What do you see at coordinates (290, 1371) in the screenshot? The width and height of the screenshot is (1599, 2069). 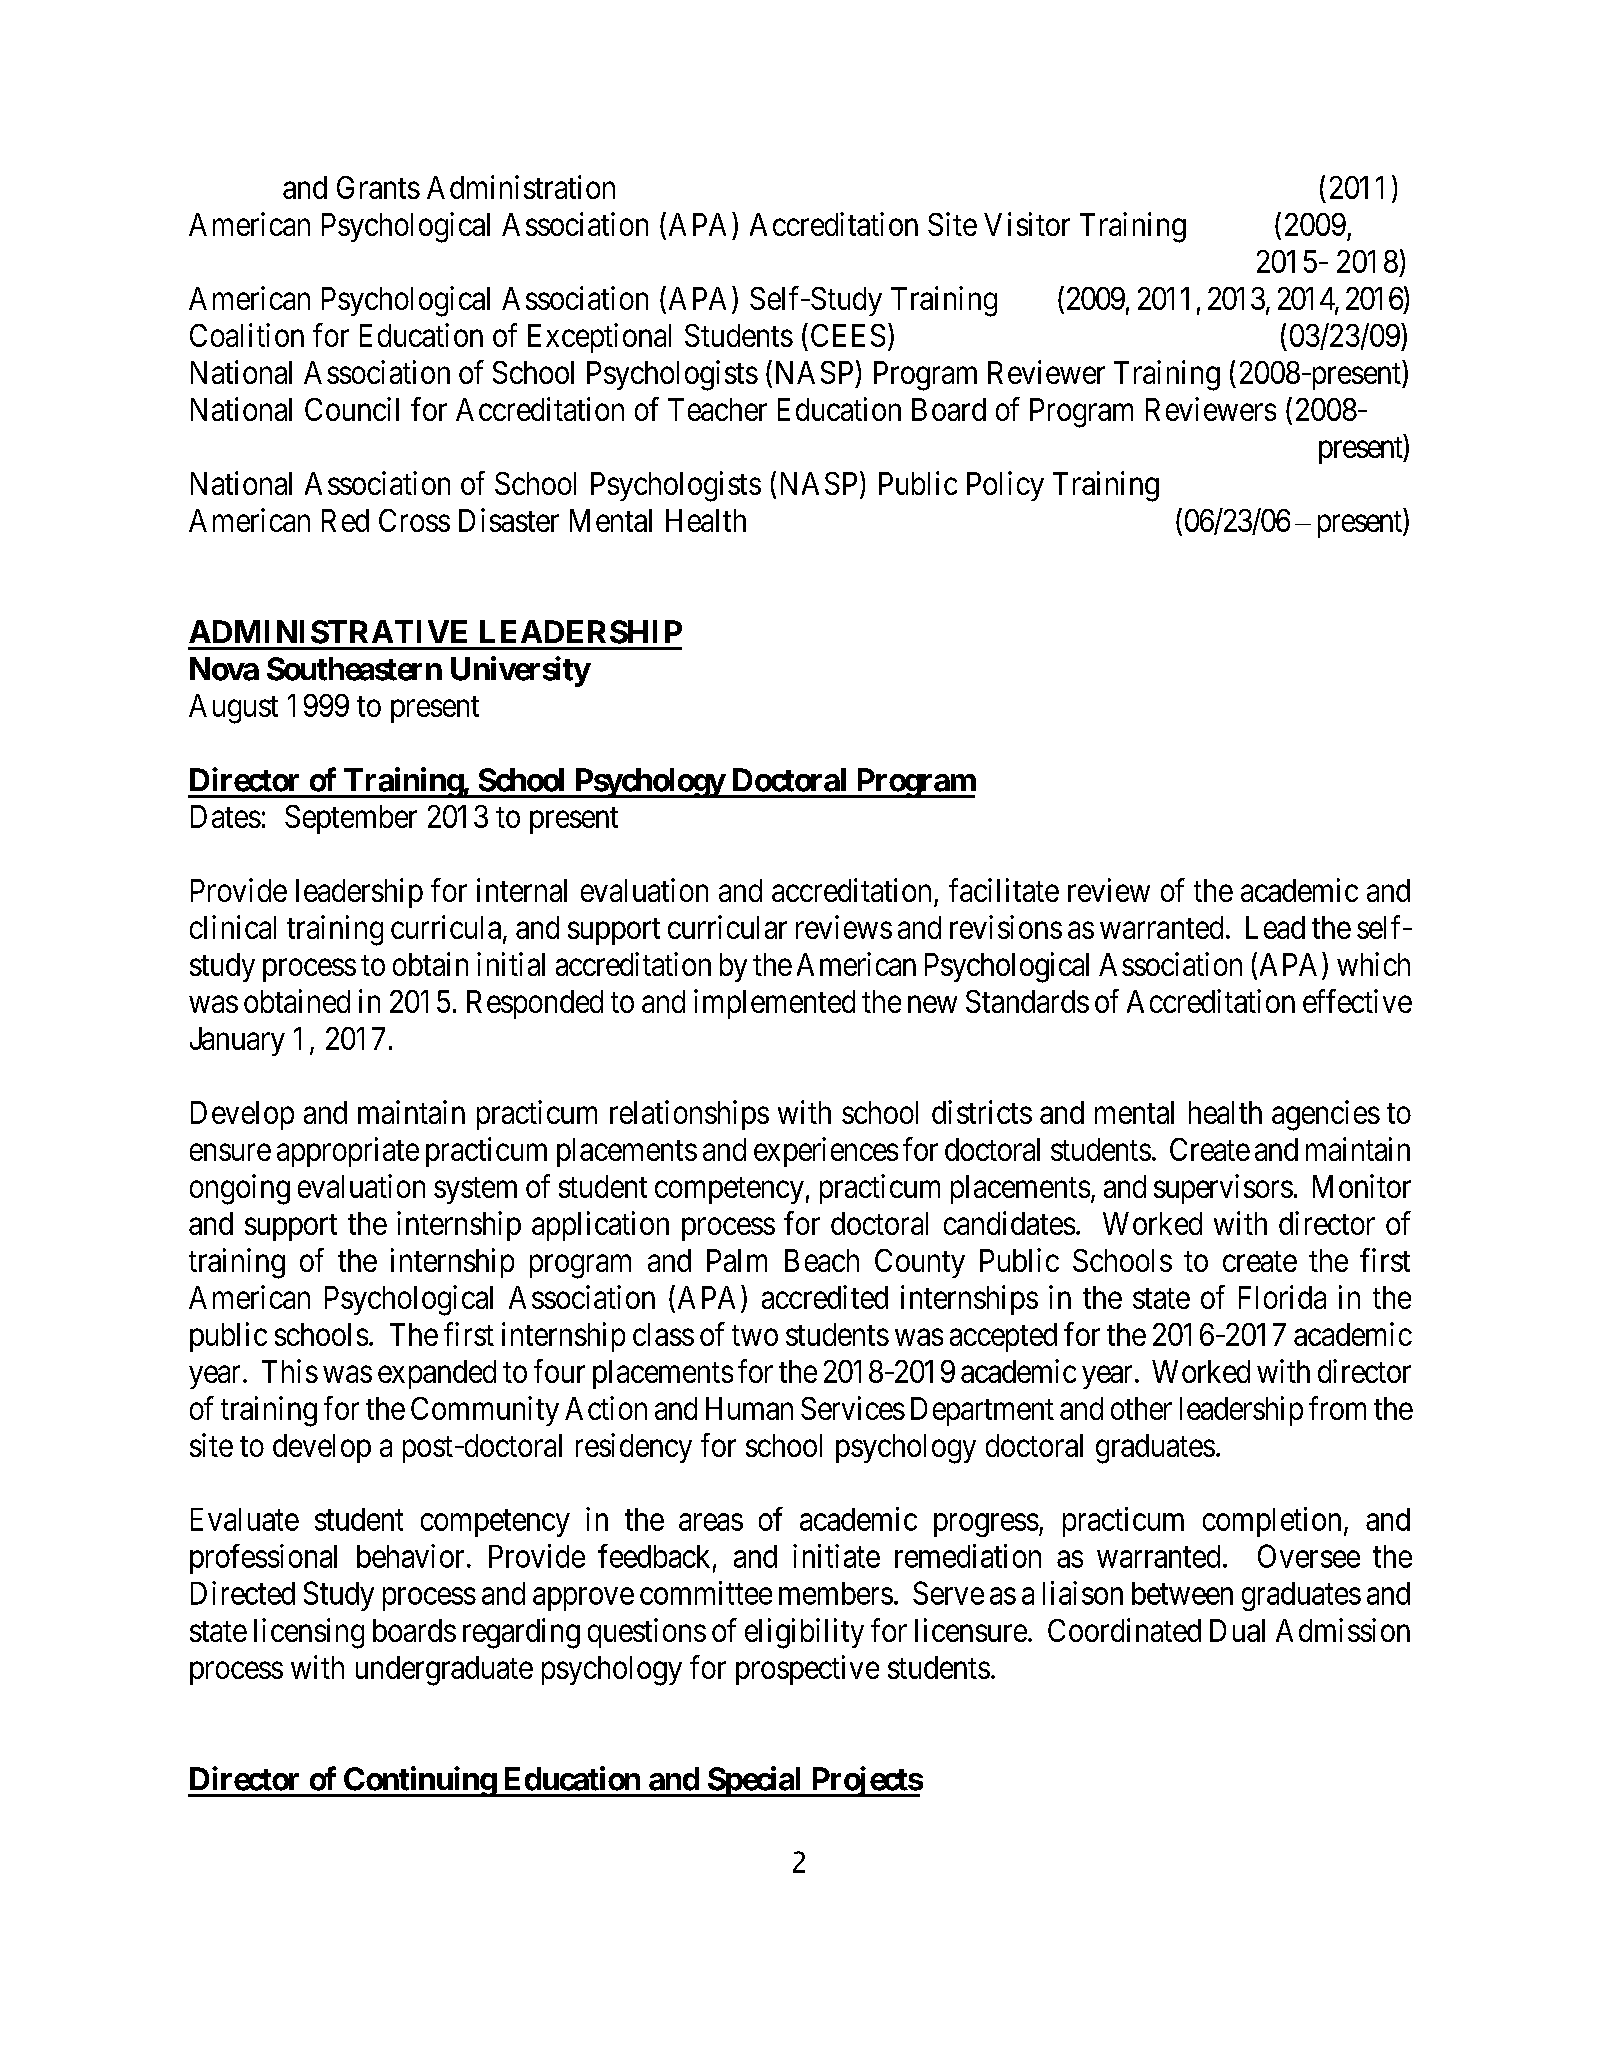 I see `This` at bounding box center [290, 1371].
